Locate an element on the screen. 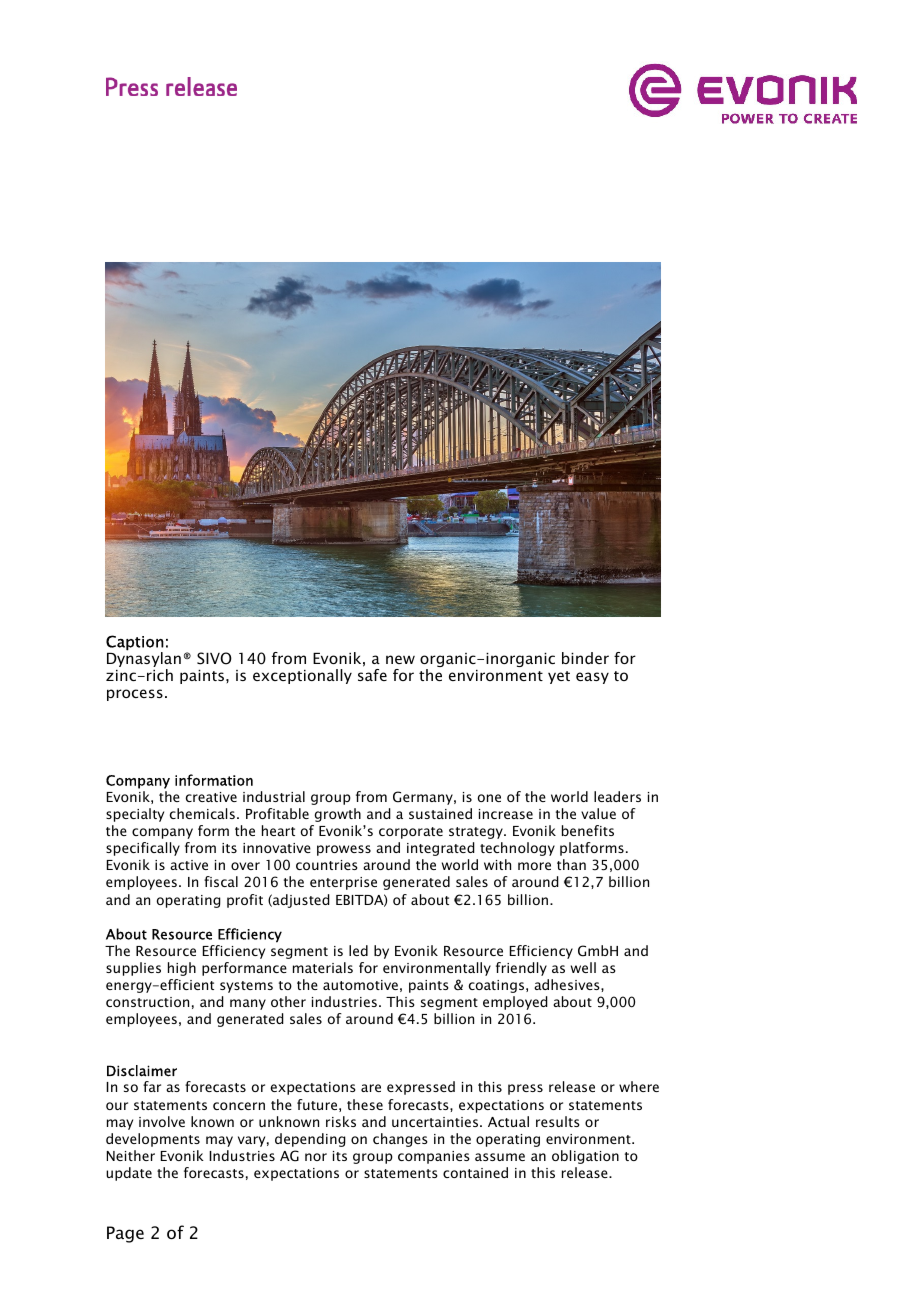 This screenshot has width=924, height=1308. far is located at coordinates (152, 1086).
